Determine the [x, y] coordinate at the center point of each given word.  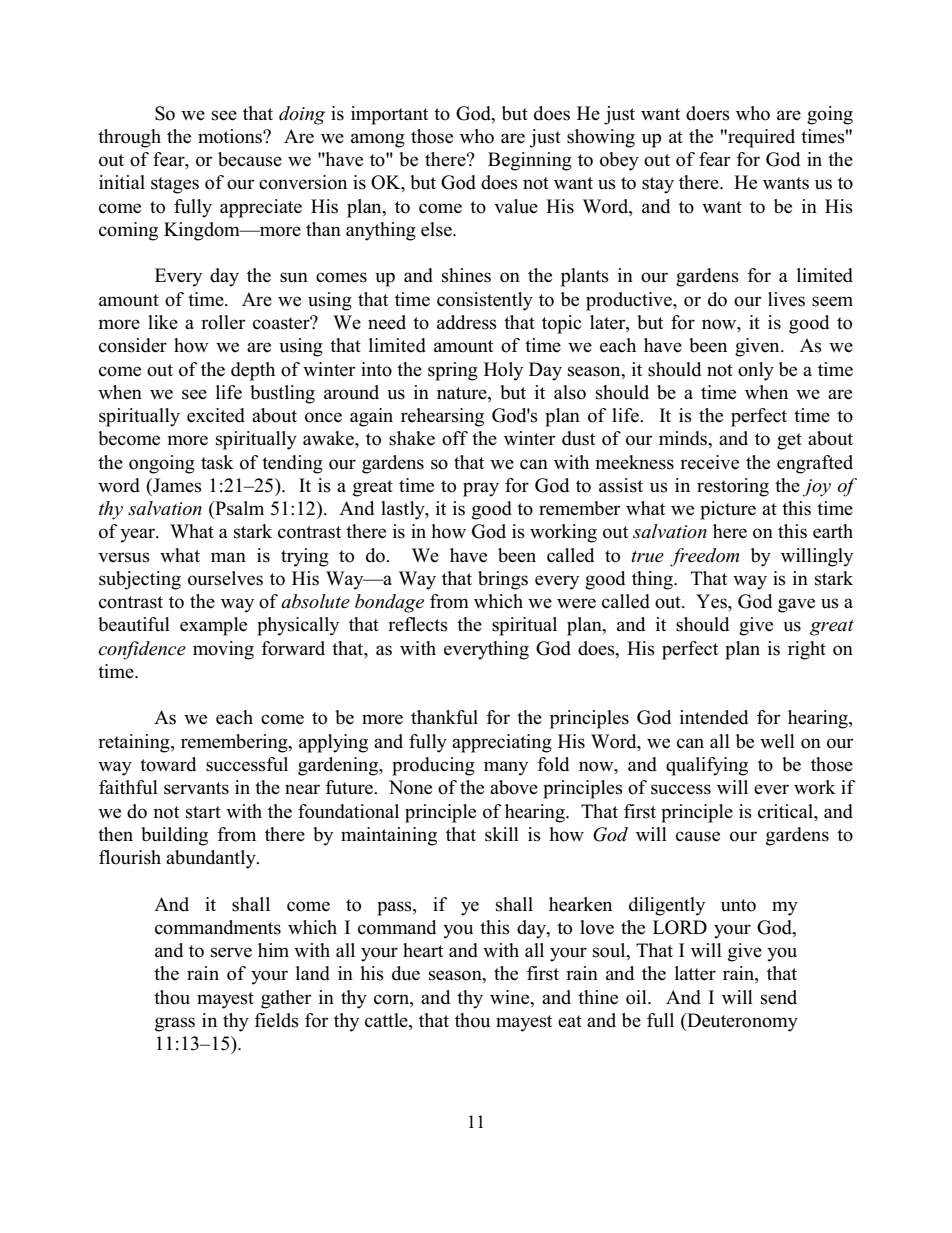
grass [175, 1024]
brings [503, 580]
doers [708, 113]
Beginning [530, 161]
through [129, 138]
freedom [704, 557]
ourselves [225, 578]
